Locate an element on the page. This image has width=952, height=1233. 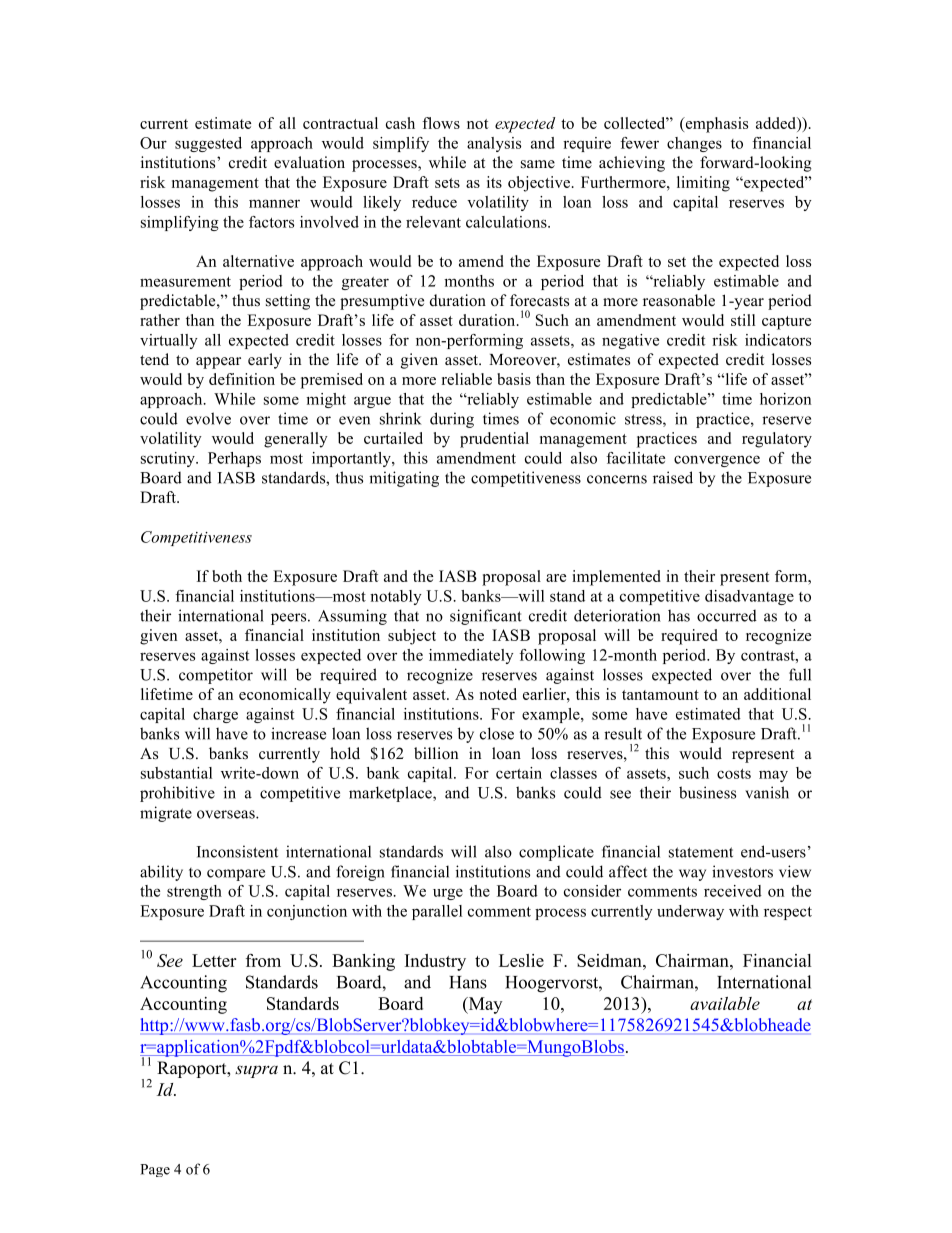
occurred is located at coordinates (727, 616).
